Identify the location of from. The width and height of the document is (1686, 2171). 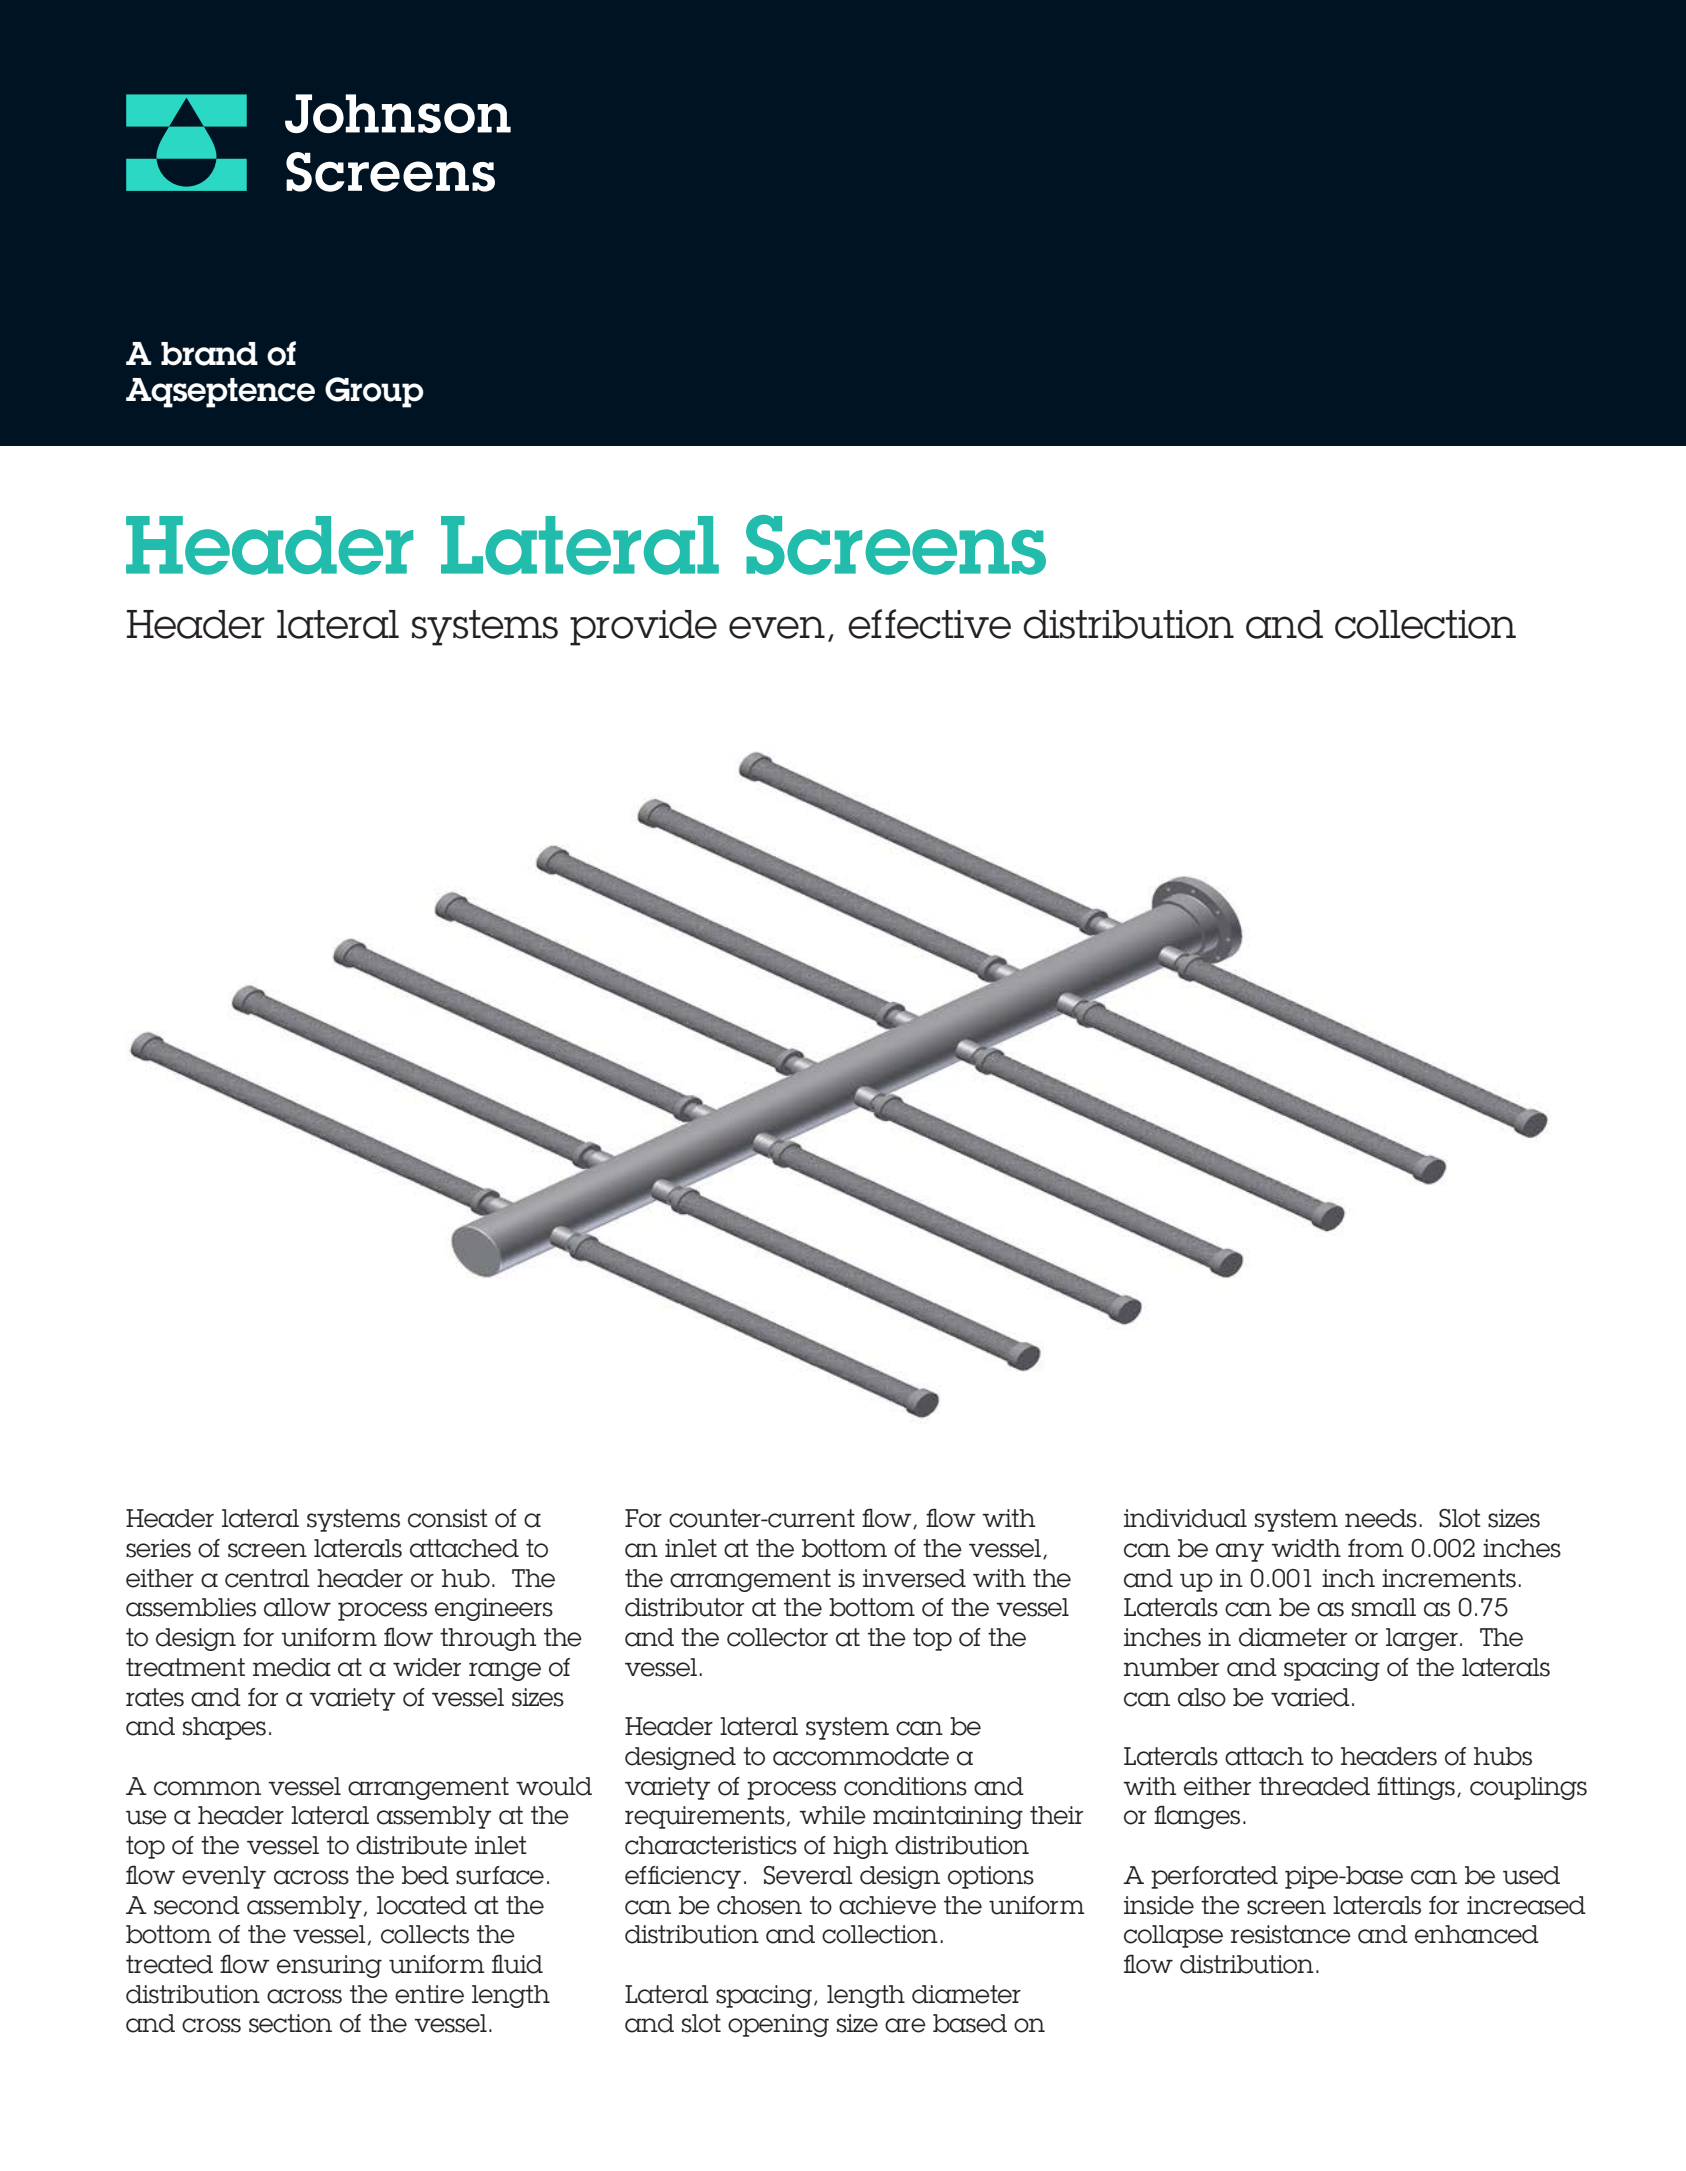
(1376, 1548).
